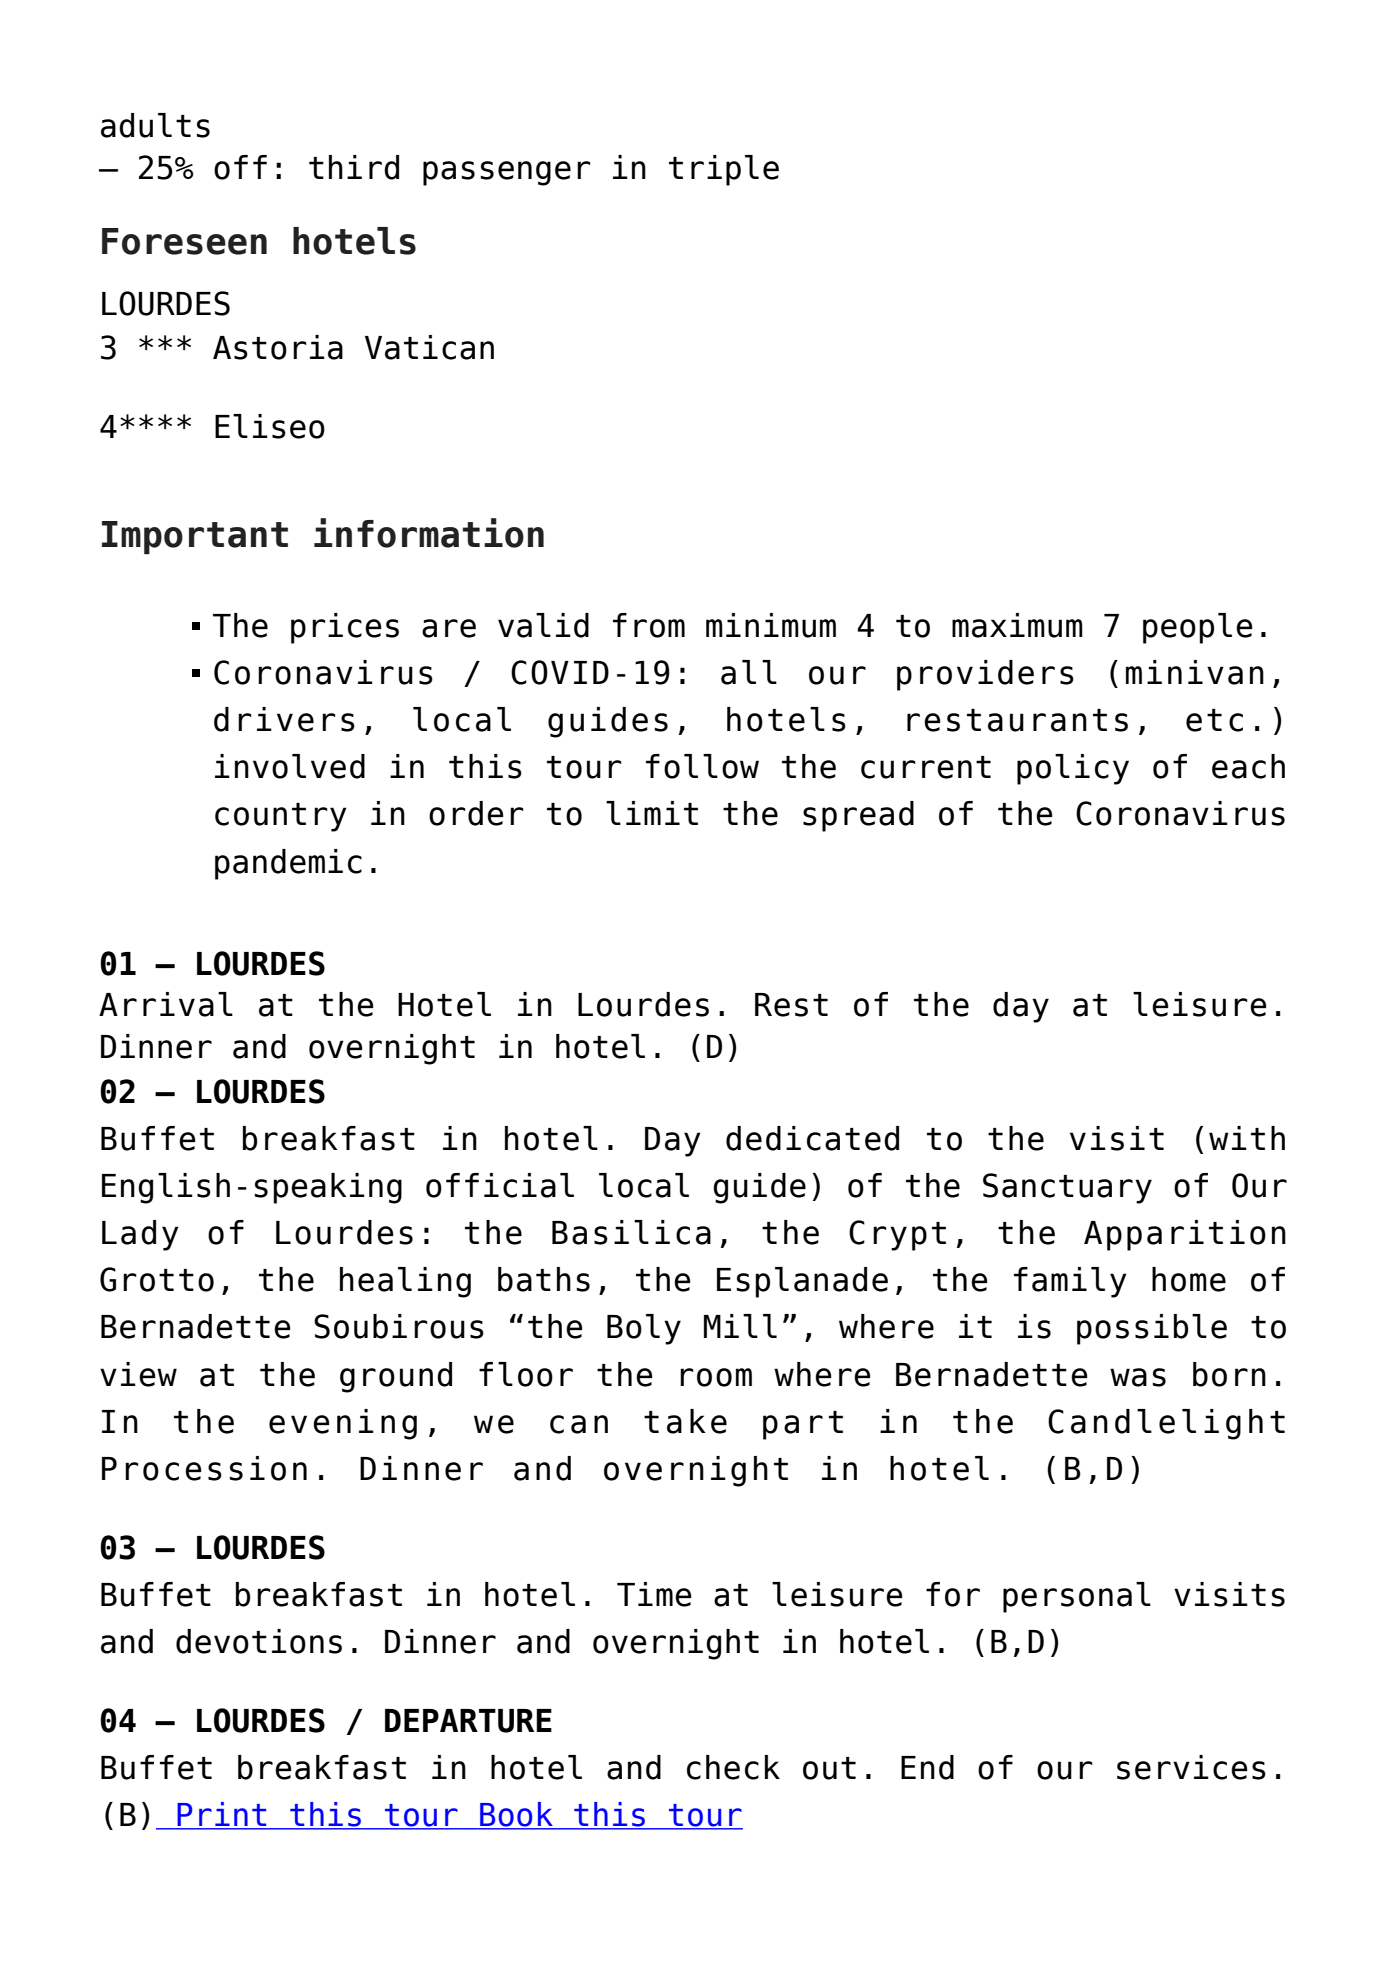 This image has height=1962, width=1387. What do you see at coordinates (812, 1138) in the image?
I see `dedicated` at bounding box center [812, 1138].
